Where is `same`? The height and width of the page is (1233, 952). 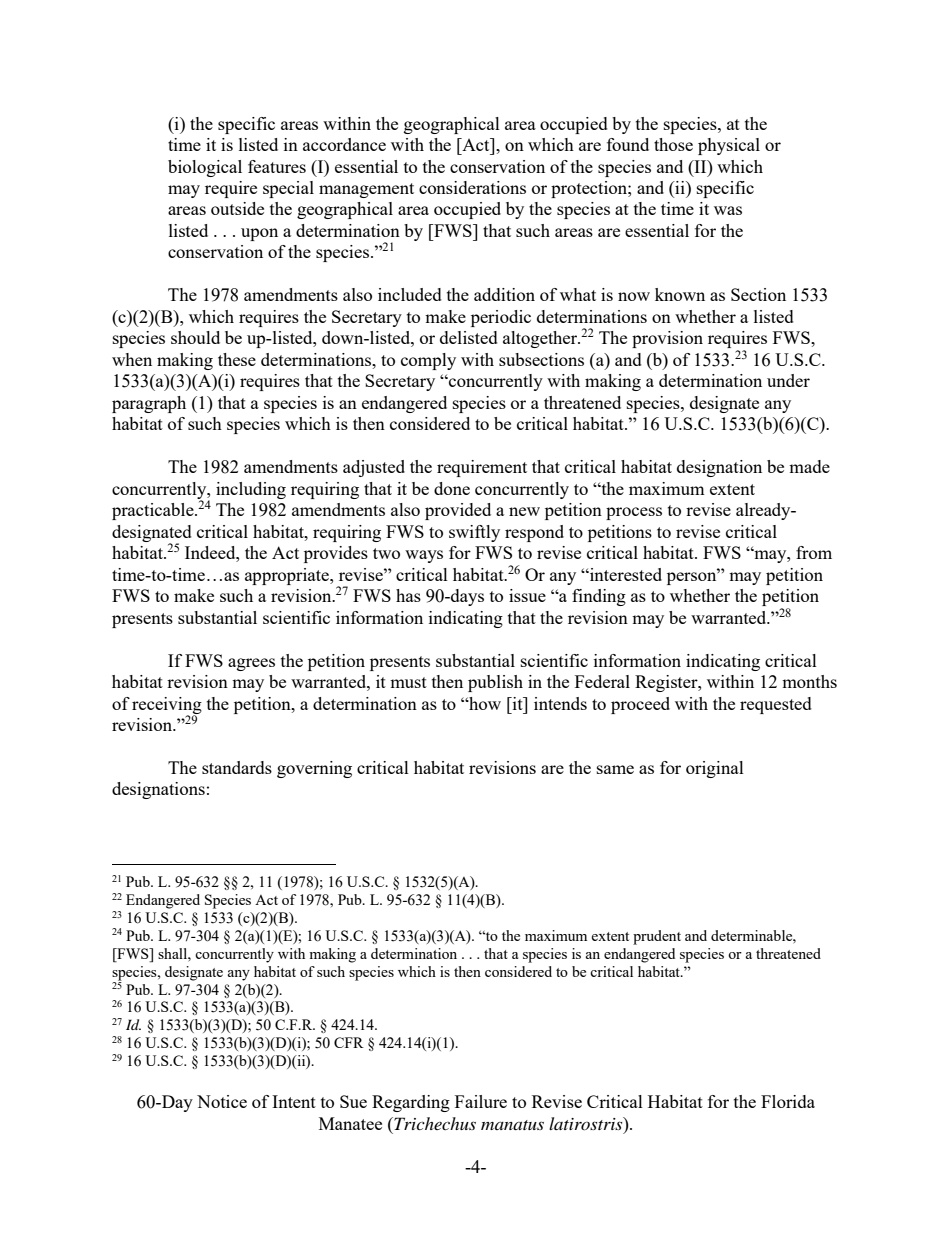 same is located at coordinates (615, 769).
